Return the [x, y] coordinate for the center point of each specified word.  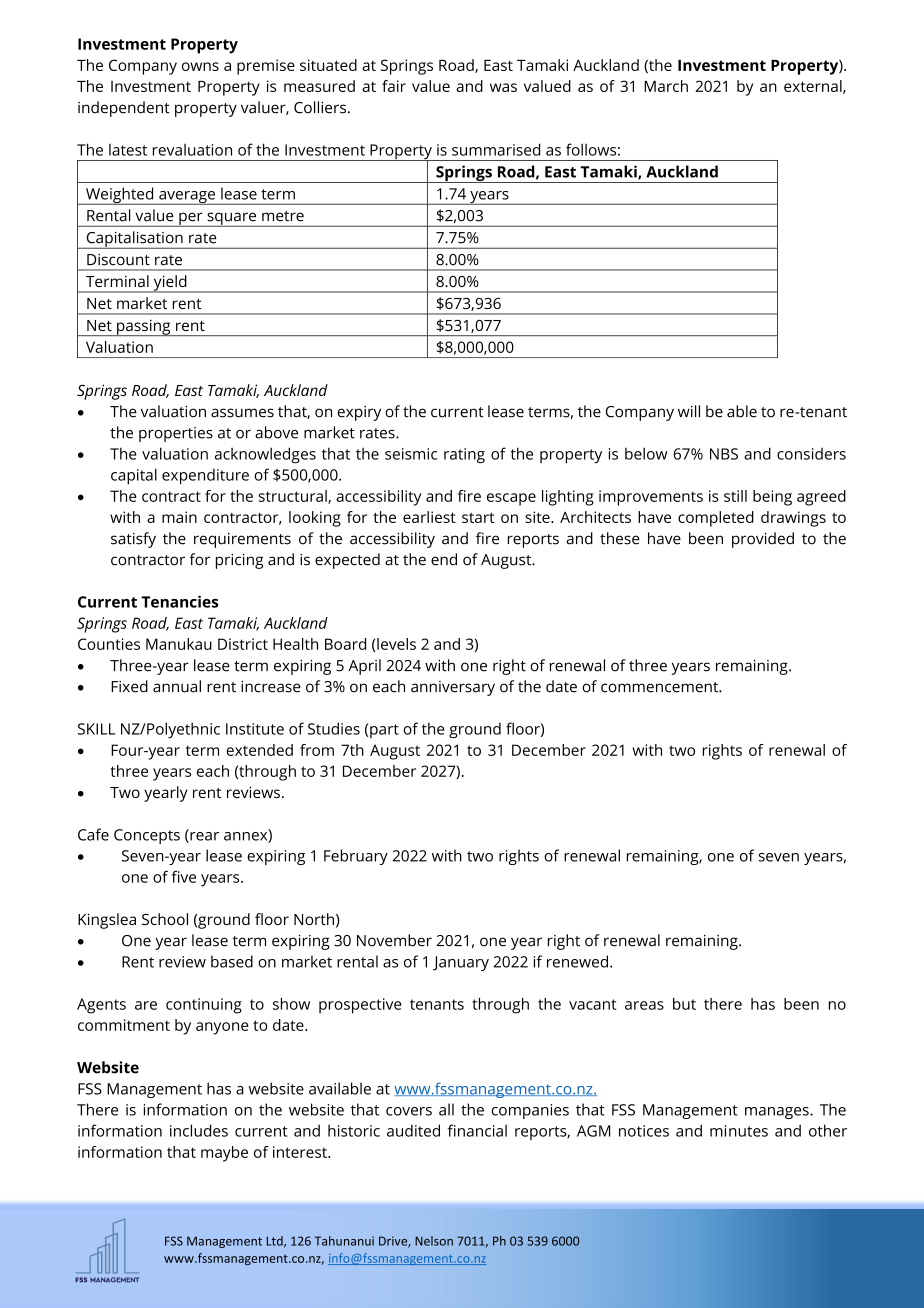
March [666, 86]
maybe [224, 1154]
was [503, 87]
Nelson [434, 1241]
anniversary [453, 688]
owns [200, 66]
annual [177, 686]
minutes [739, 1131]
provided [763, 540]
